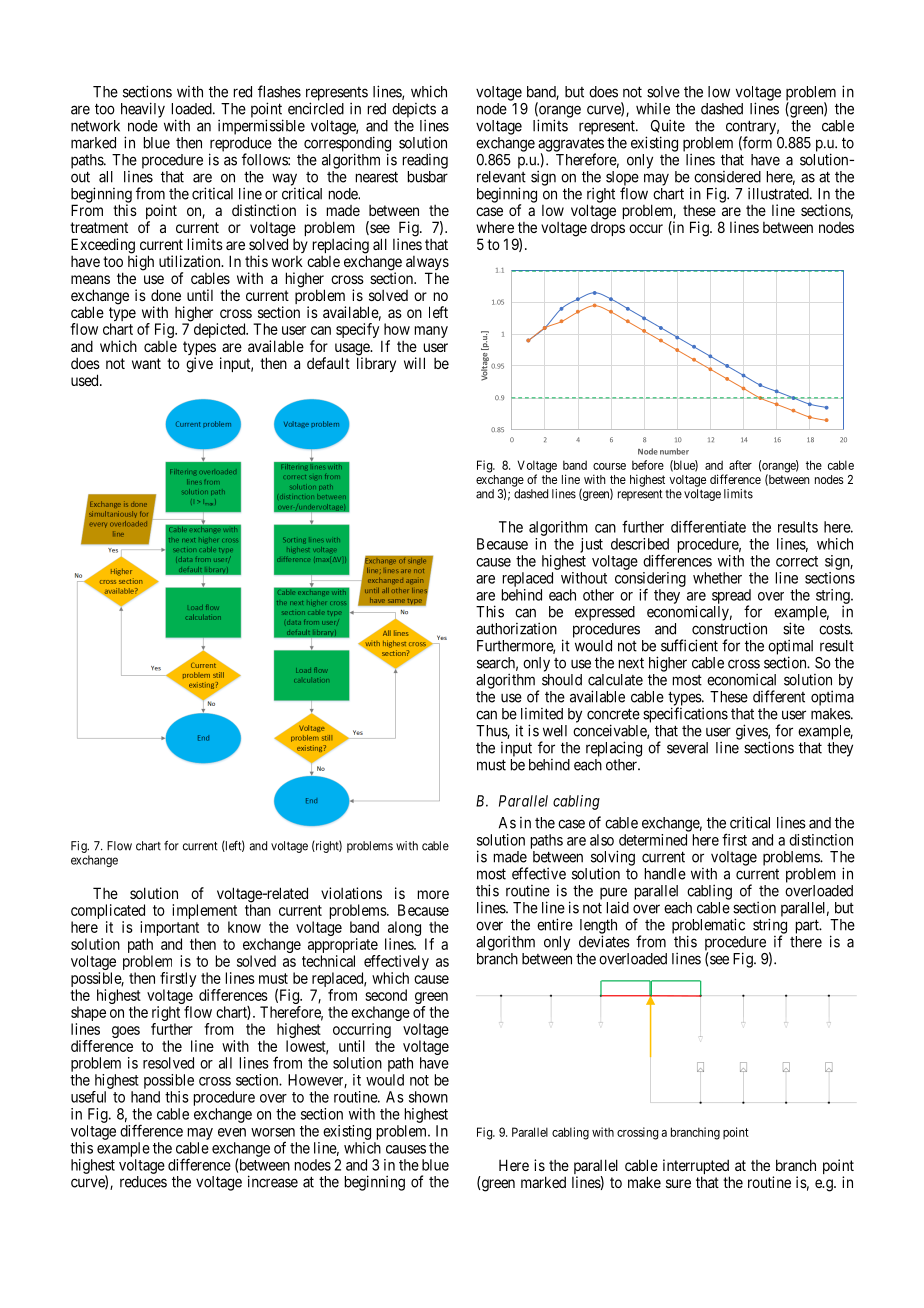 Image resolution: width=924 pixels, height=1308 pixels. Describe the element at coordinates (143, 110) in the screenshot. I see `heavily` at that location.
